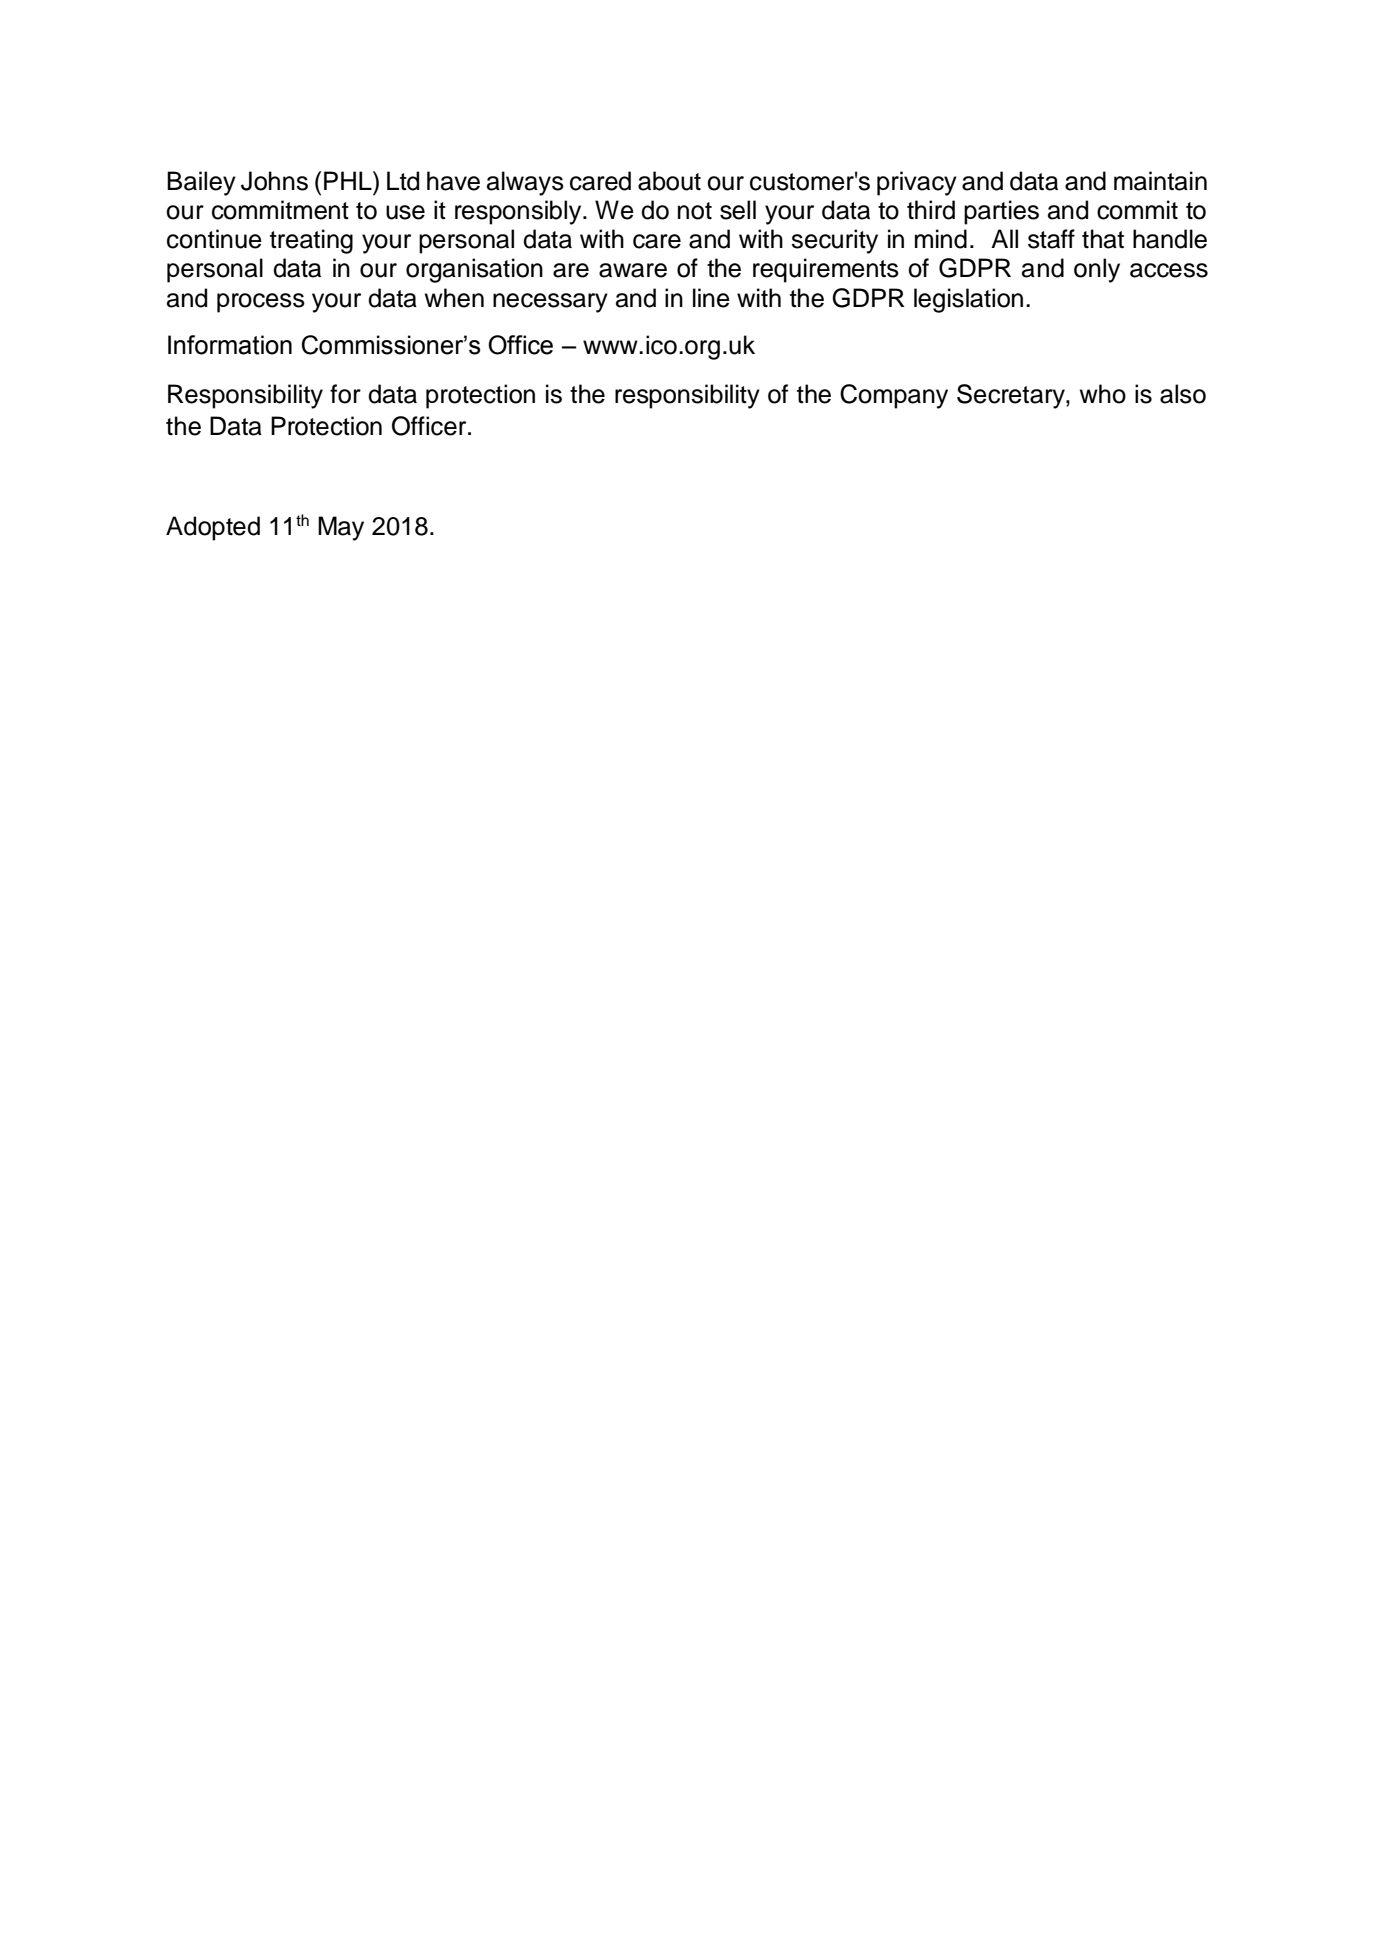 The image size is (1374, 1944). Describe the element at coordinates (1012, 396) in the screenshot. I see `Secretary` at that location.
